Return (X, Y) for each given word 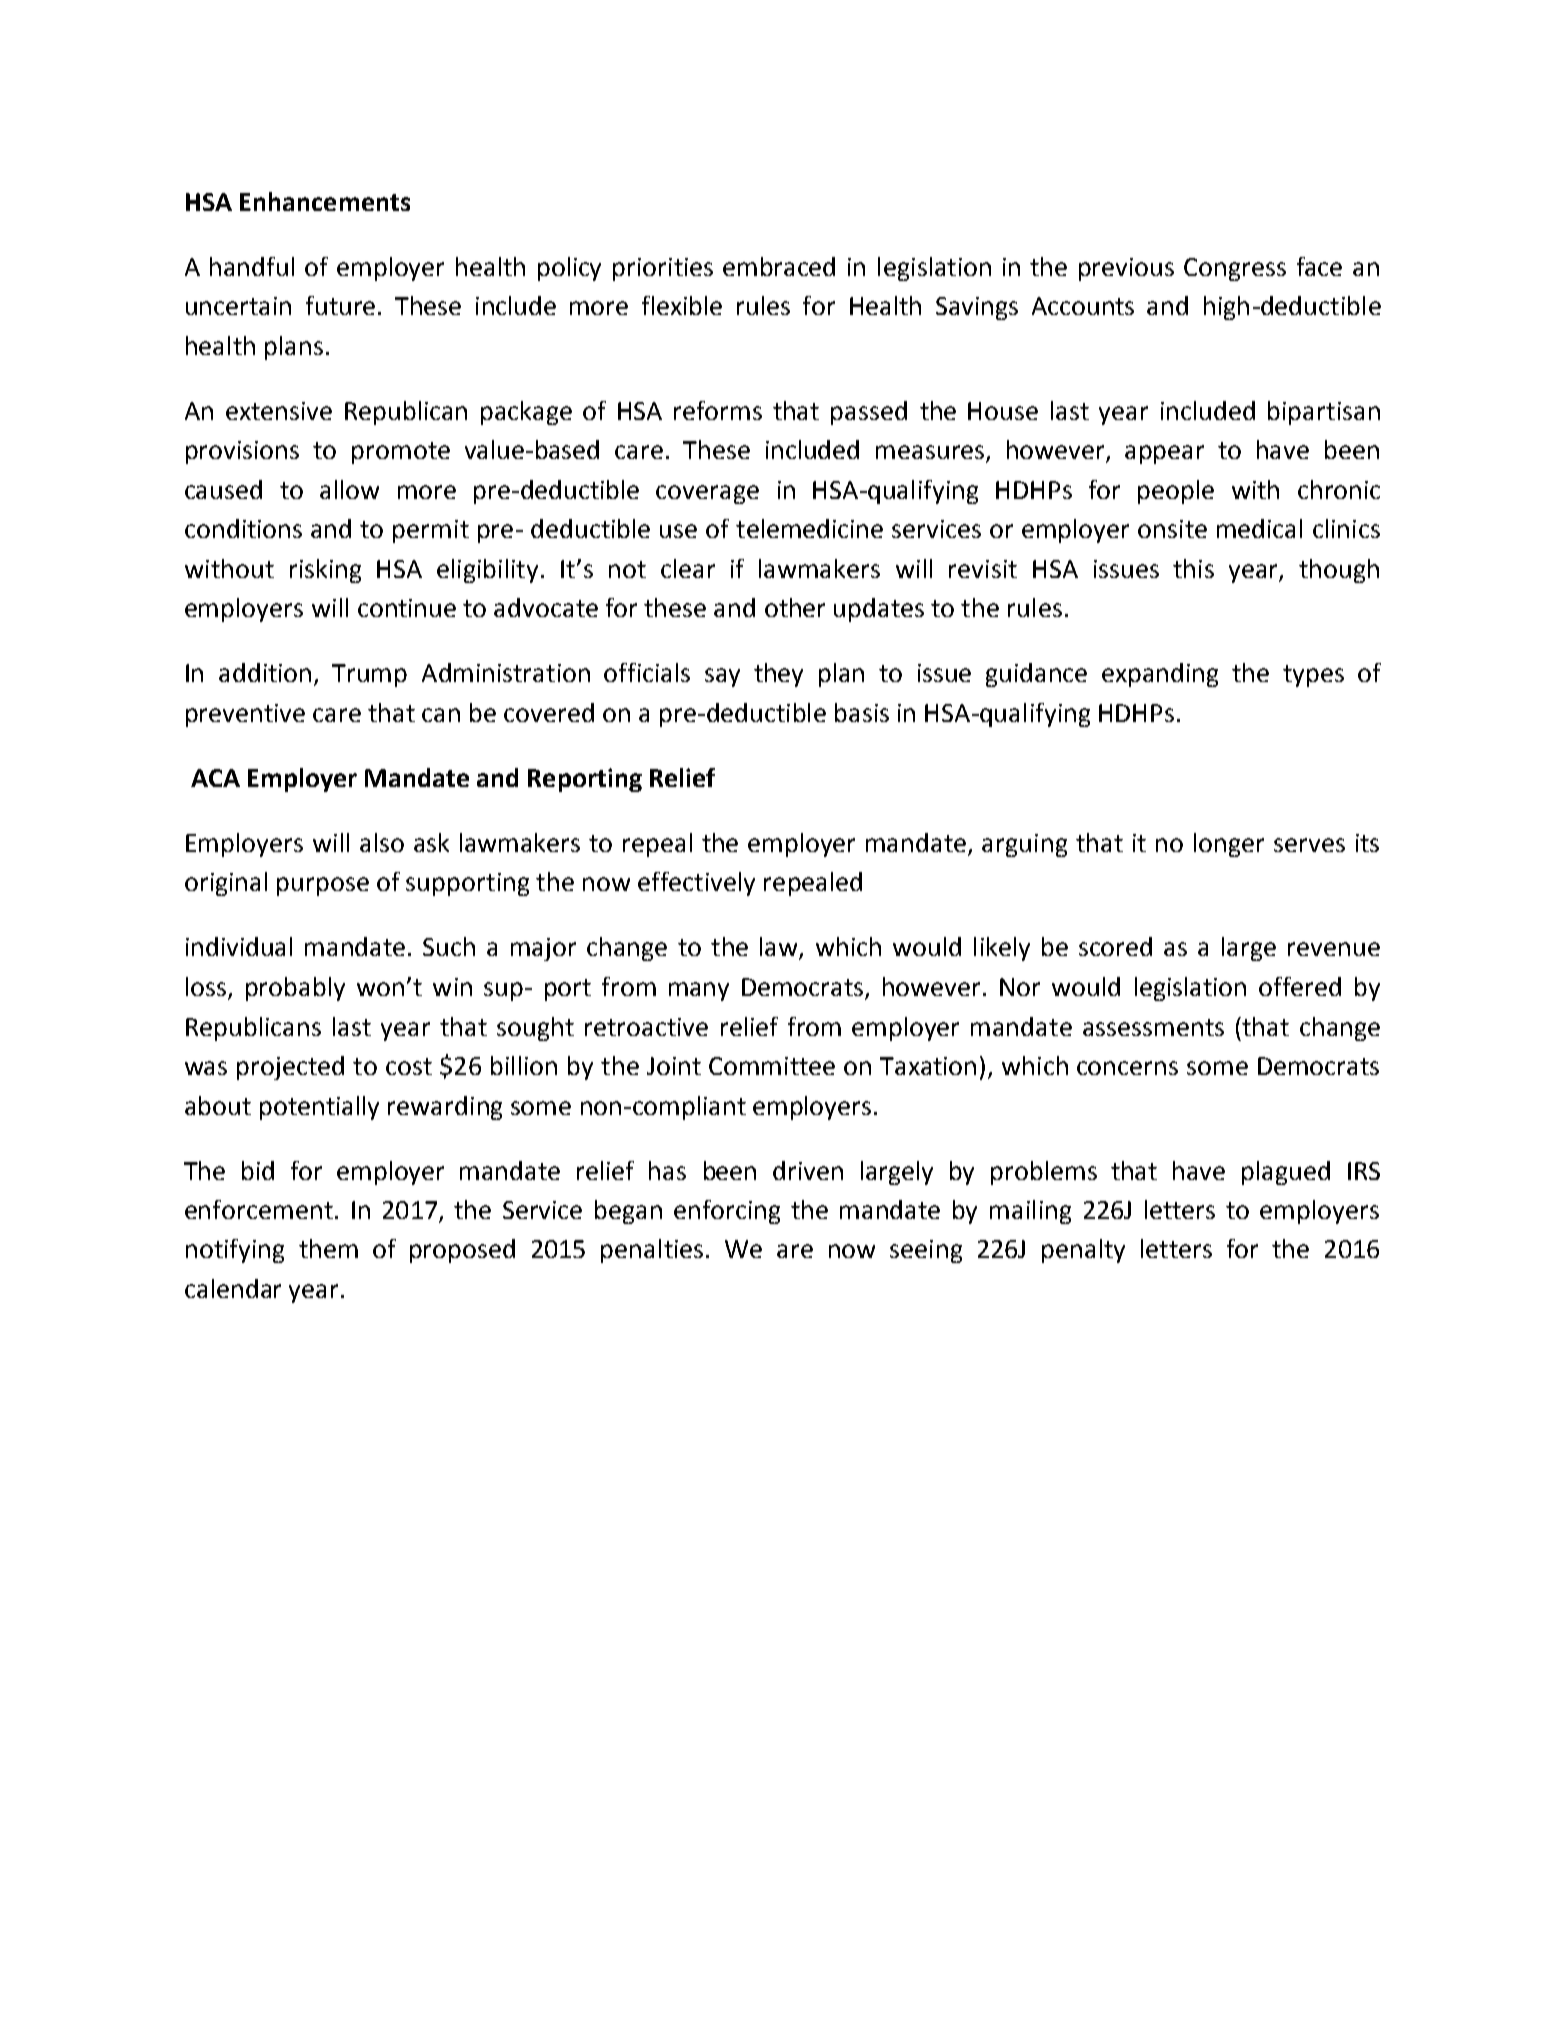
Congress (1235, 269)
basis (862, 712)
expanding (1160, 675)
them (328, 1248)
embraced (779, 266)
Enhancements (325, 201)
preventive (245, 715)
